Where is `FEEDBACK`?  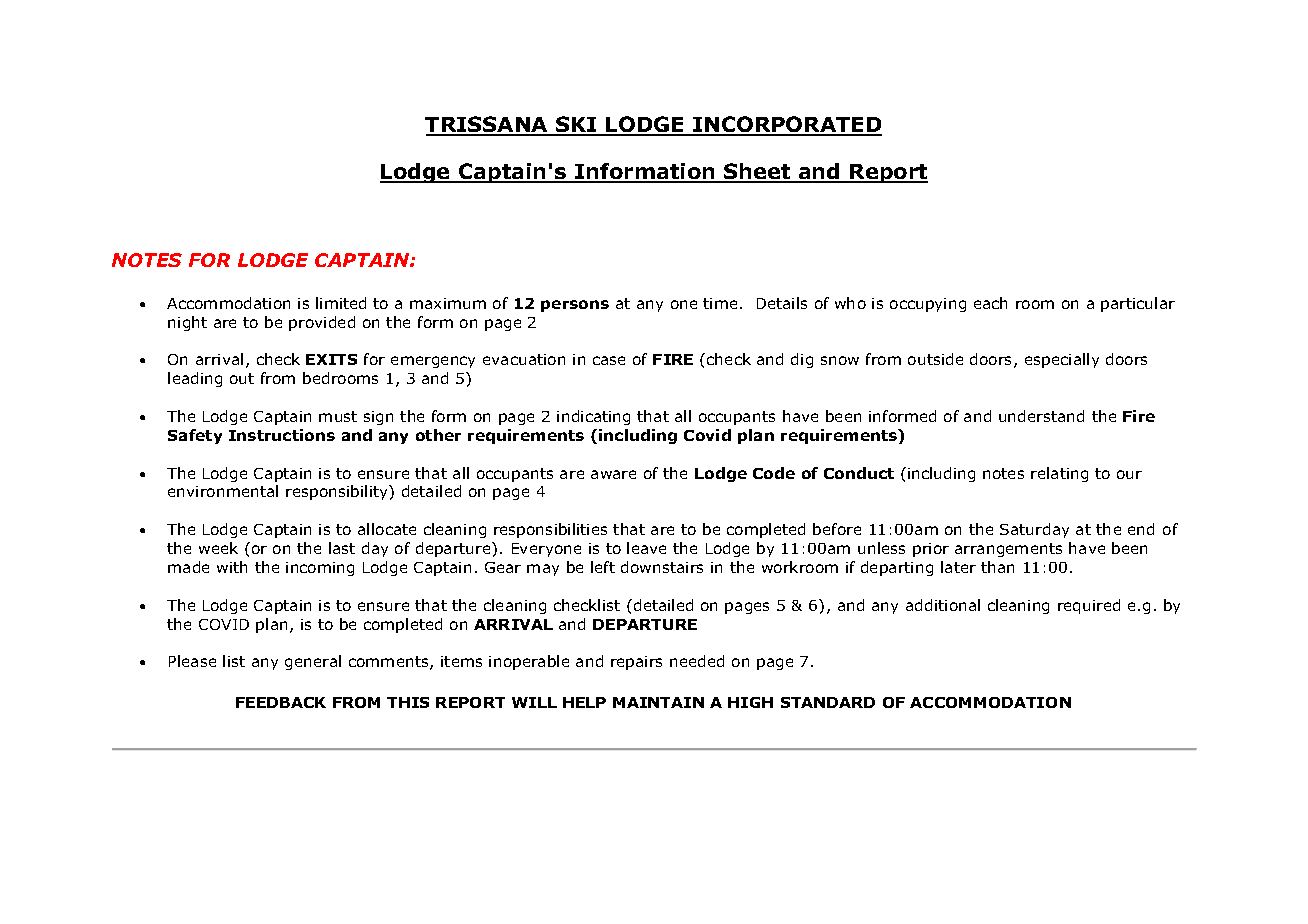
FEEDBACK is located at coordinates (281, 702).
